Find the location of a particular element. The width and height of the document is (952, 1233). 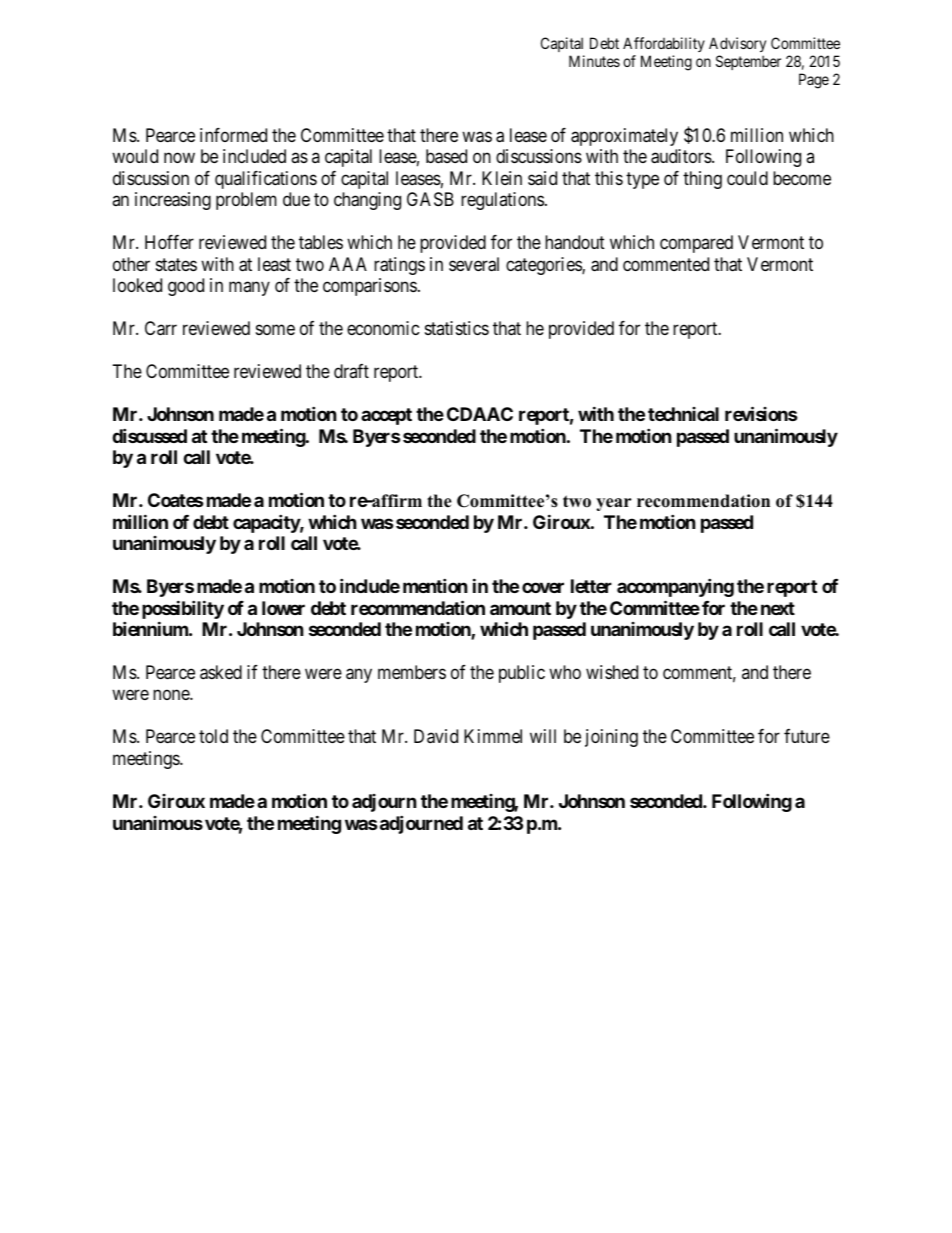

informed is located at coordinates (233, 135).
